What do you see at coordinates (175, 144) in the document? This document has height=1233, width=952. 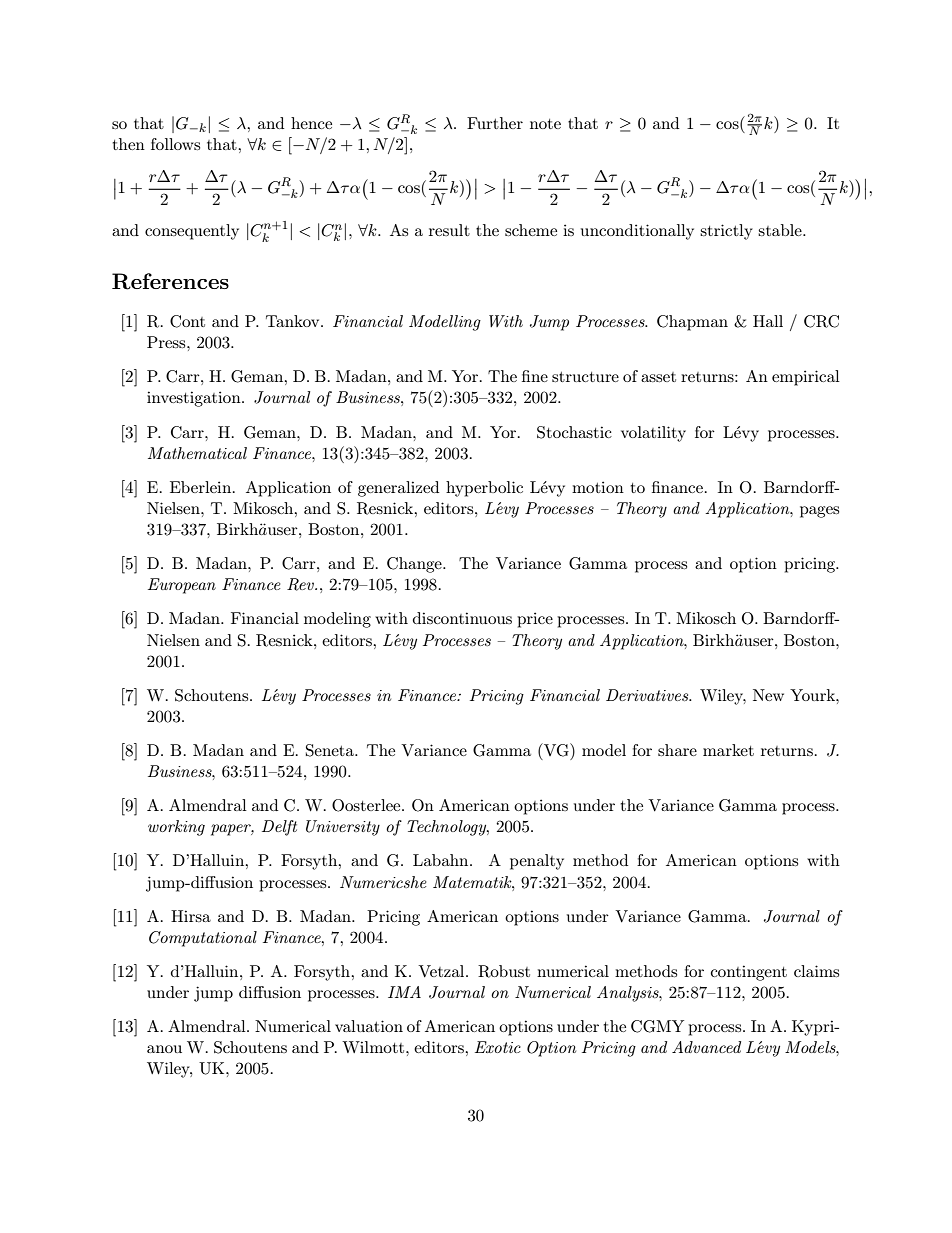 I see `follows` at bounding box center [175, 144].
